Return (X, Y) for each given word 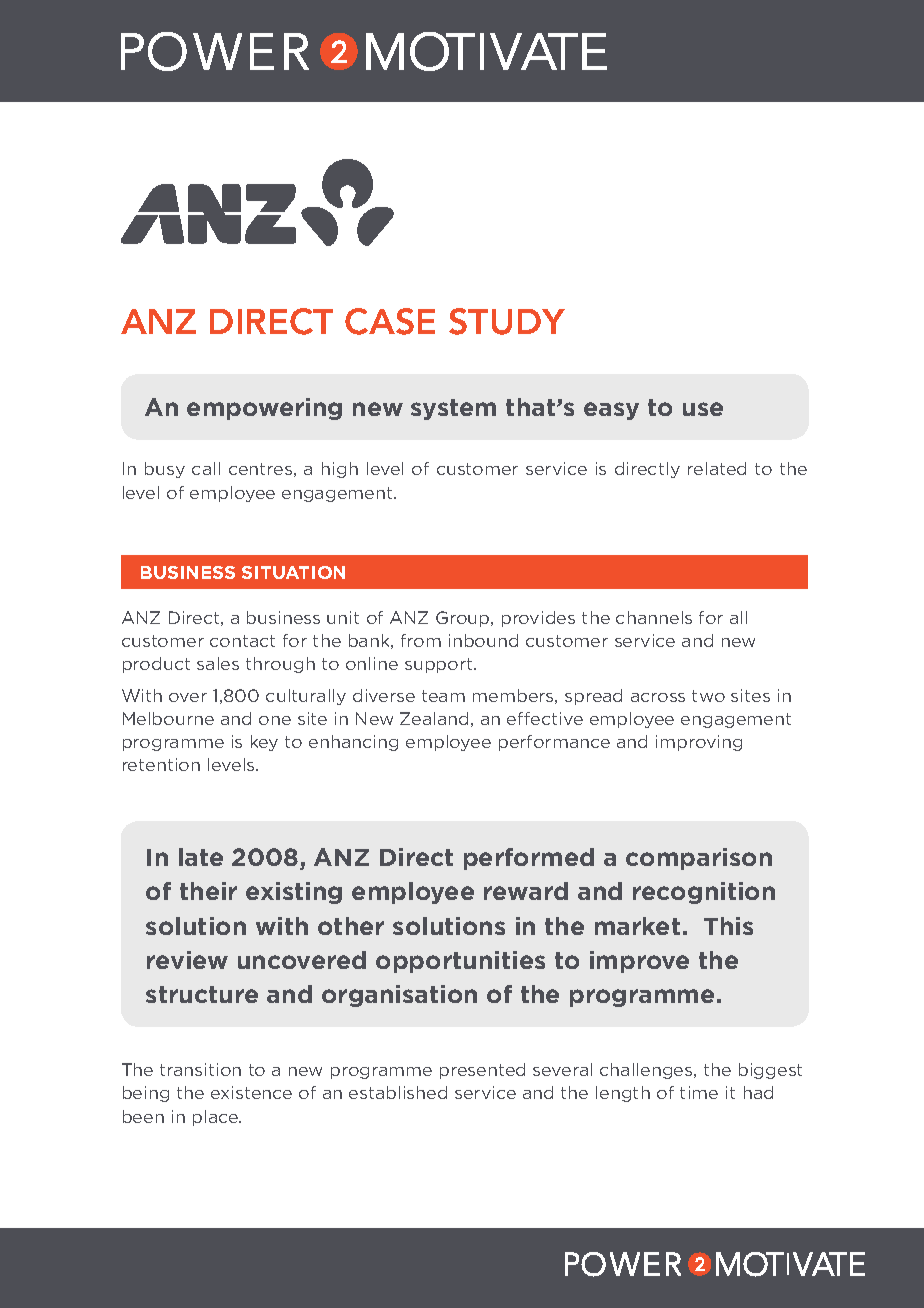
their (208, 891)
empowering (264, 409)
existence (251, 1092)
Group (464, 619)
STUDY (507, 321)
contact (242, 641)
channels (654, 617)
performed (529, 859)
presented (482, 1071)
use (703, 409)
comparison (699, 859)
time (699, 1092)
